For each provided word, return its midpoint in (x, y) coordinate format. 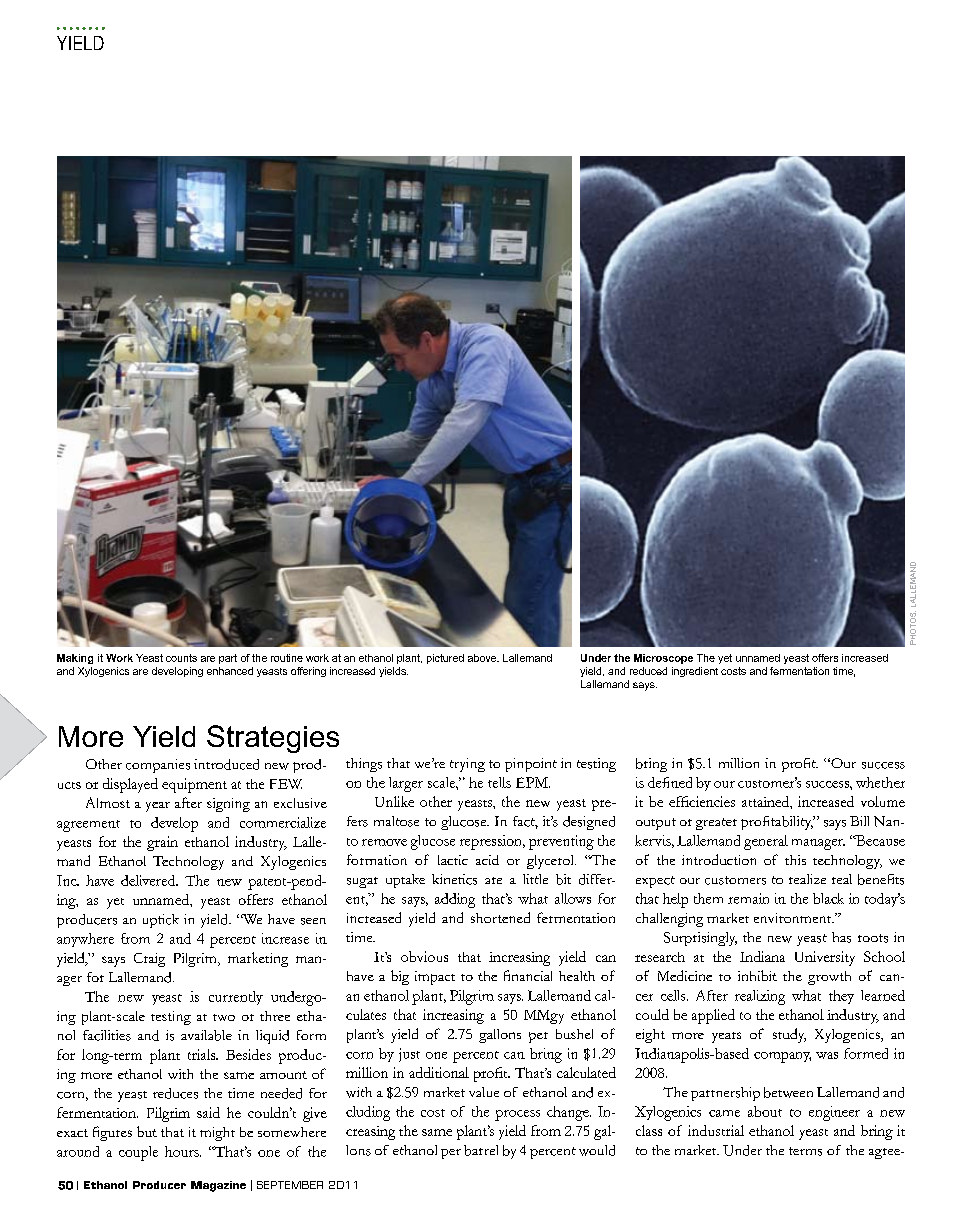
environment (794, 918)
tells (499, 782)
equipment (194, 785)
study (789, 1035)
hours (183, 1151)
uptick (161, 921)
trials (203, 1054)
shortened (500, 917)
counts (181, 658)
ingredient (695, 672)
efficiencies (702, 801)
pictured (445, 659)
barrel (481, 1150)
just (409, 1055)
